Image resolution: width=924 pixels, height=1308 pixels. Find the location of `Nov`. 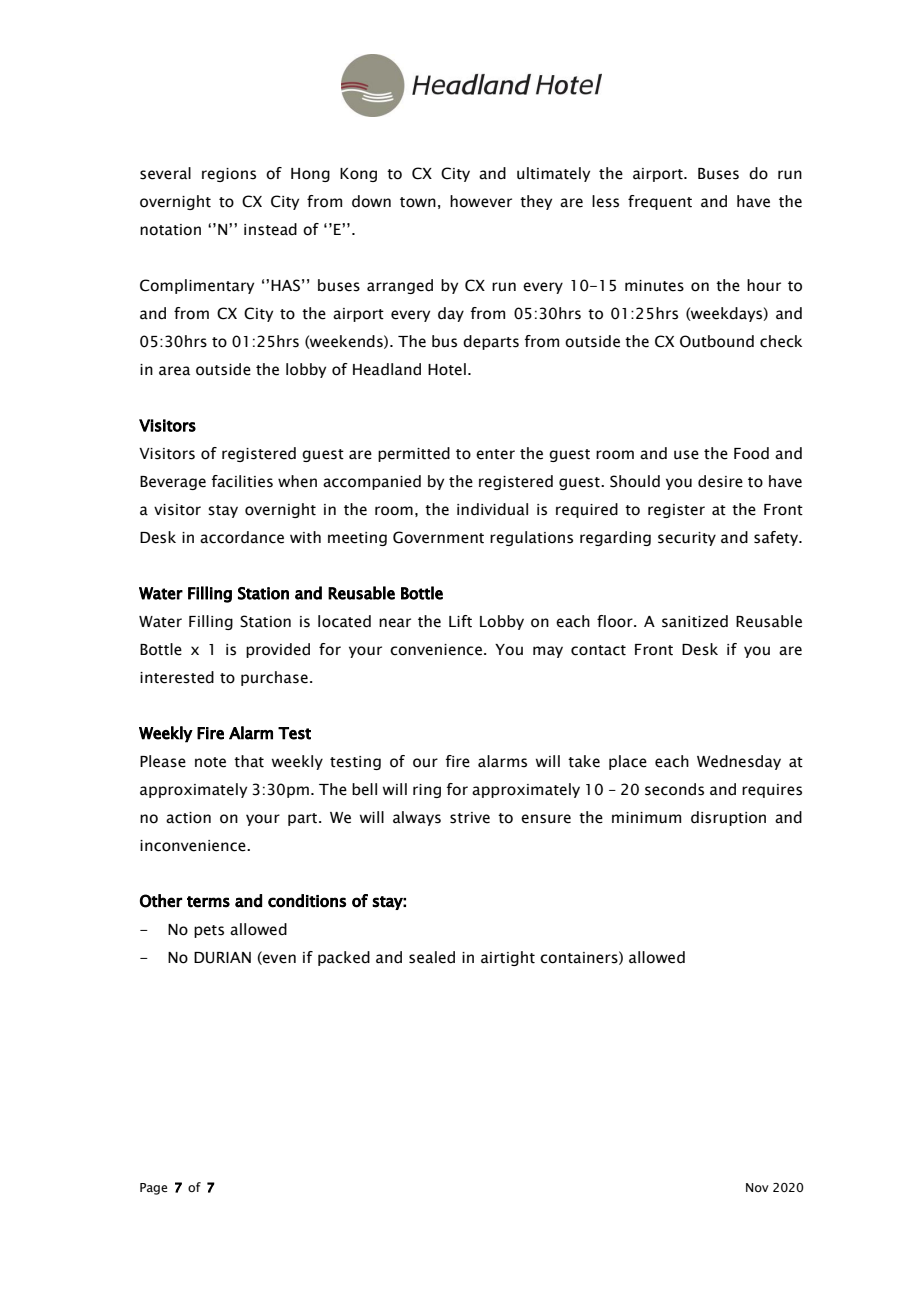

Nov is located at coordinates (757, 1187).
